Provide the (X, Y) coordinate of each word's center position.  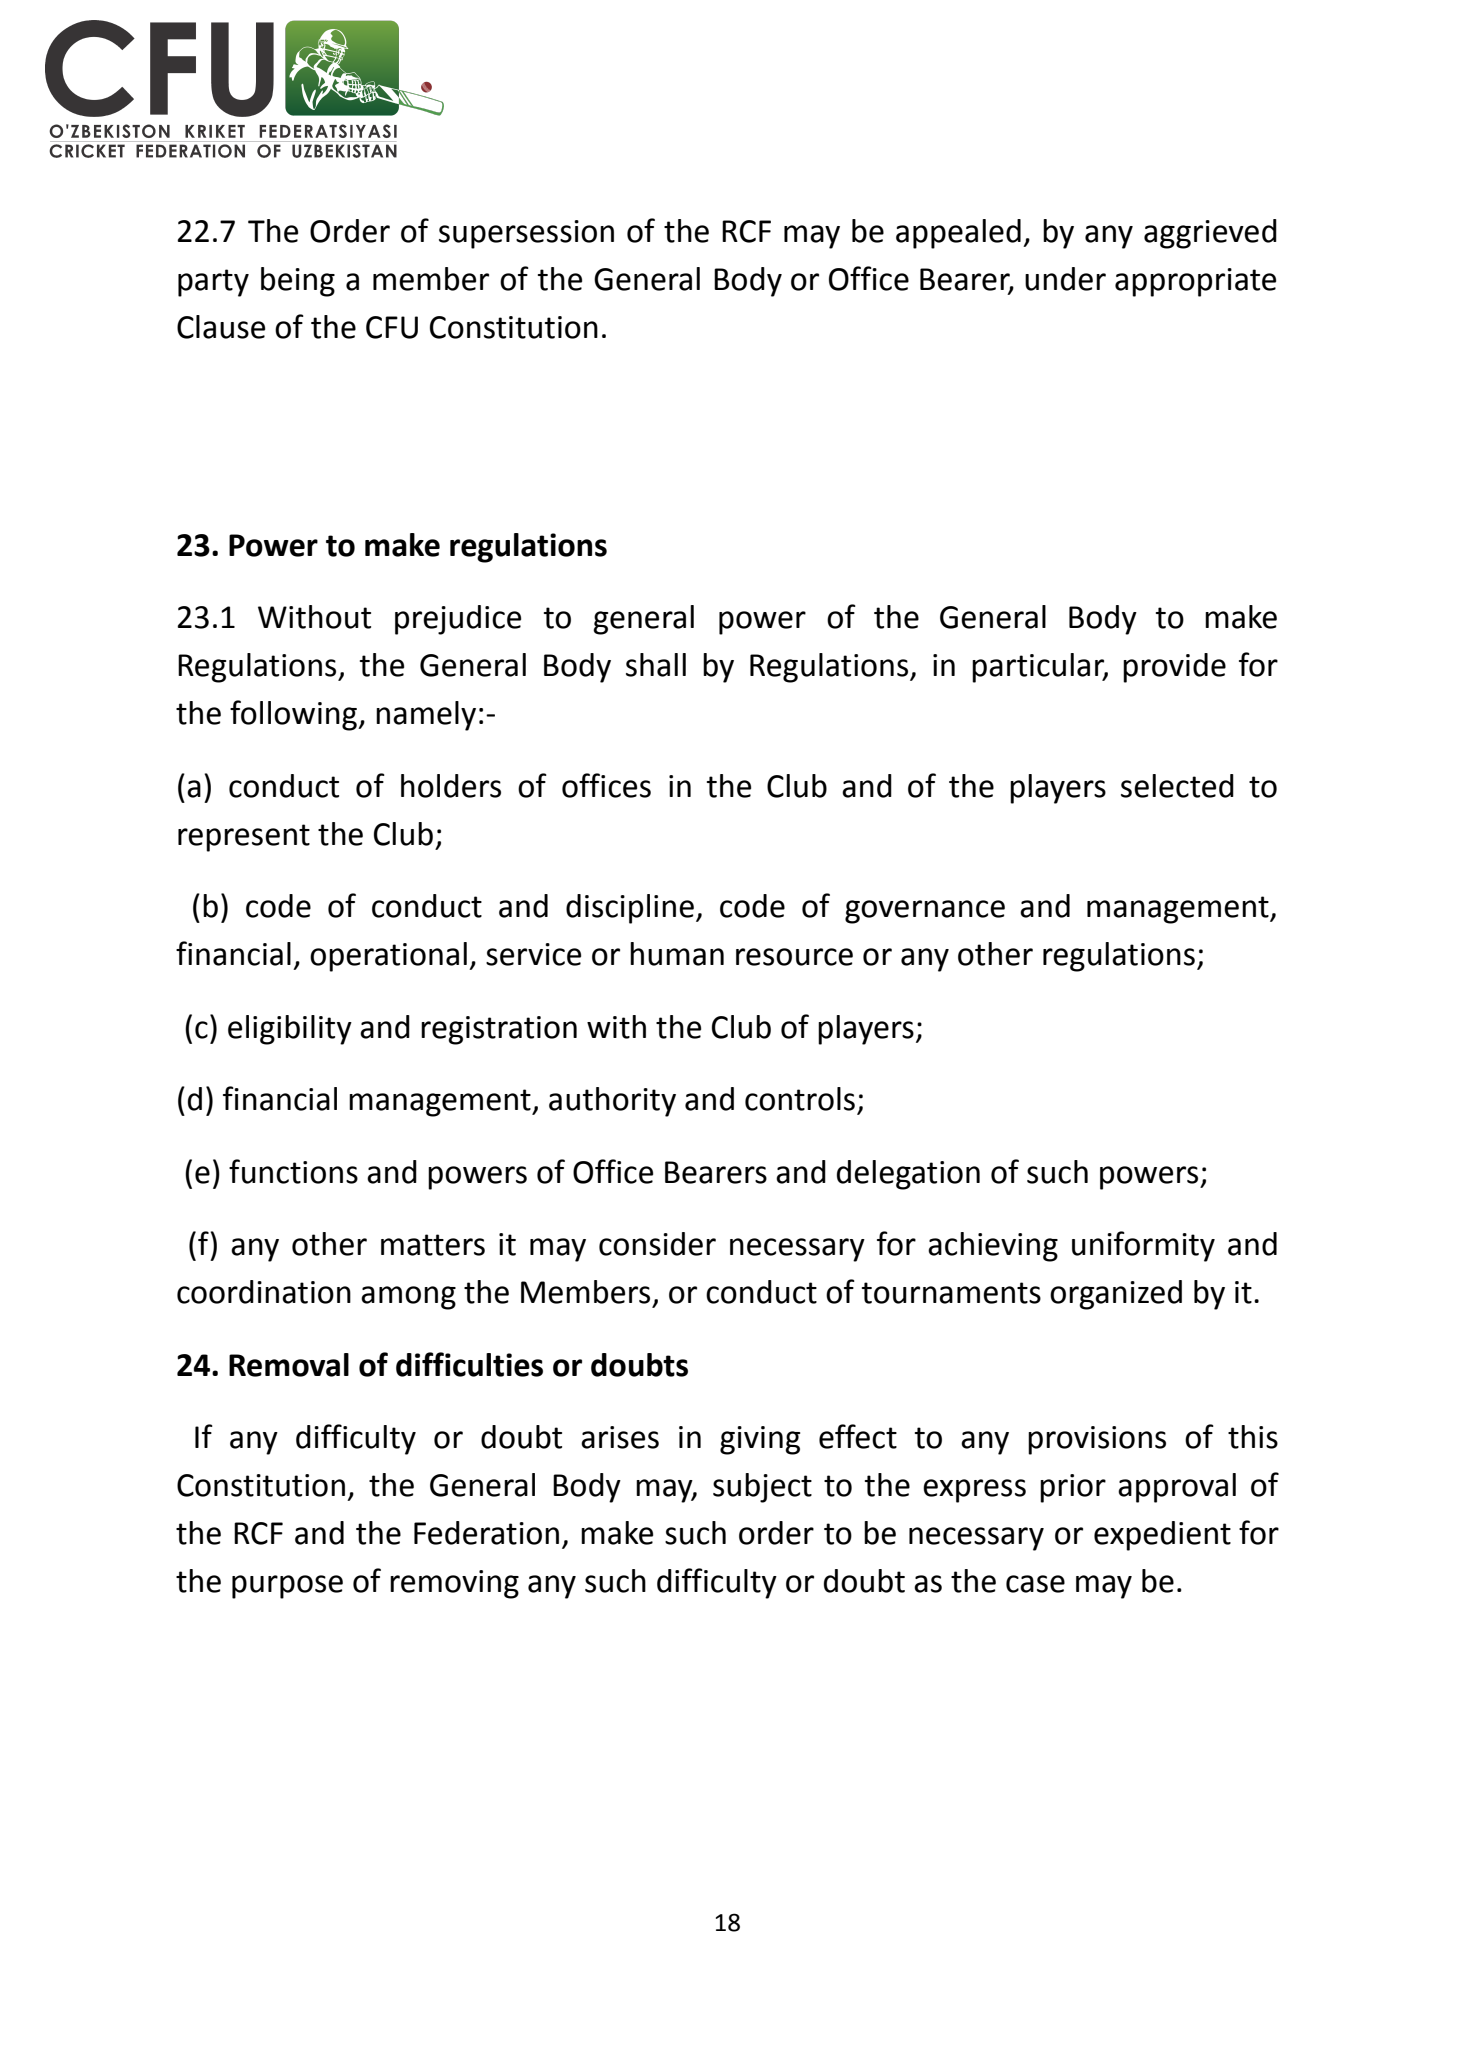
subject (762, 1488)
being (298, 282)
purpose (287, 1587)
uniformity (1143, 1246)
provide (1174, 668)
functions (293, 1171)
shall (656, 665)
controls (800, 1099)
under (1065, 279)
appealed (958, 234)
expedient (1162, 1536)
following (294, 715)
